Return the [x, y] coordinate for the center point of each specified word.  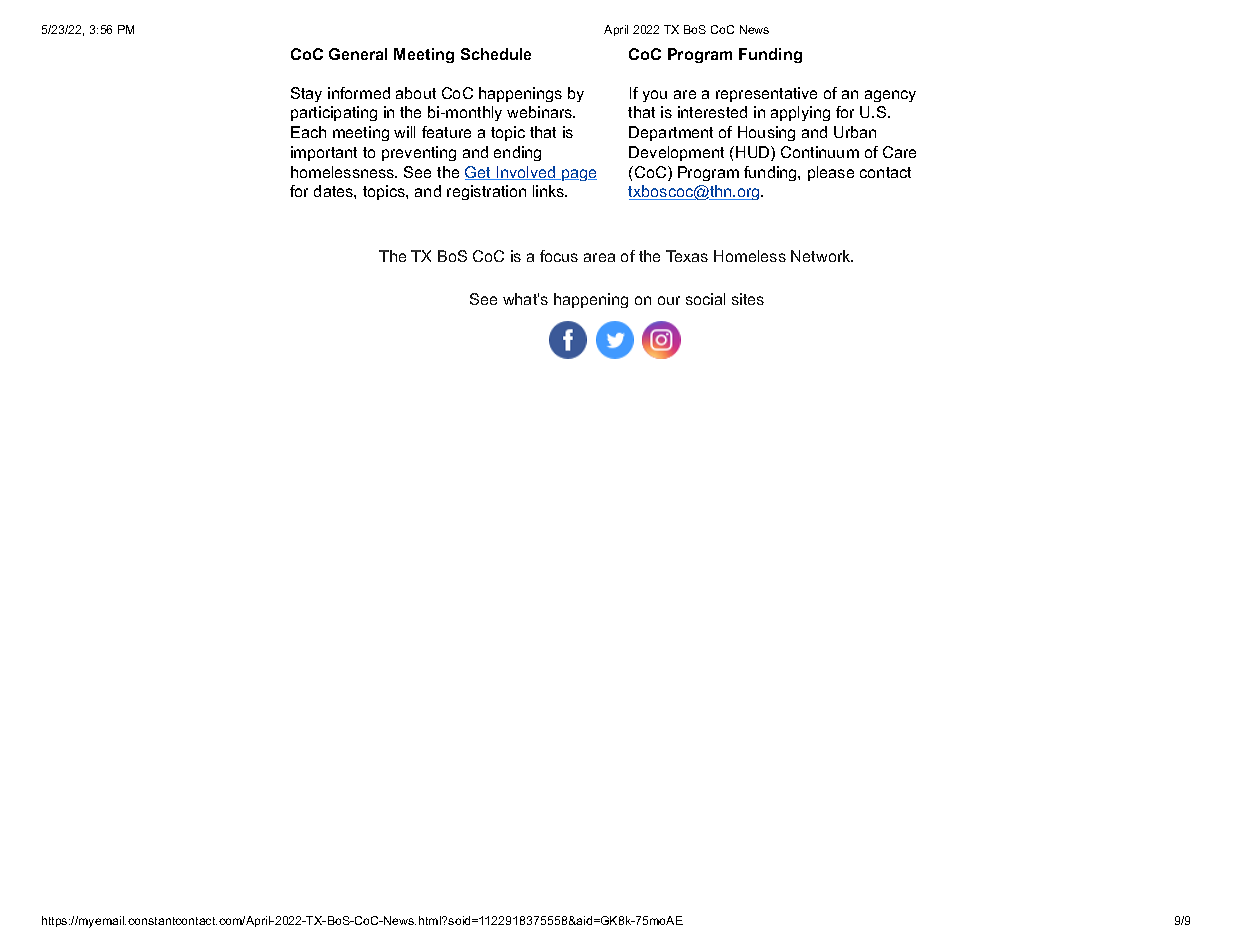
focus [559, 256]
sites [748, 299]
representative [766, 94]
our [669, 300]
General [358, 54]
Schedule [496, 54]
